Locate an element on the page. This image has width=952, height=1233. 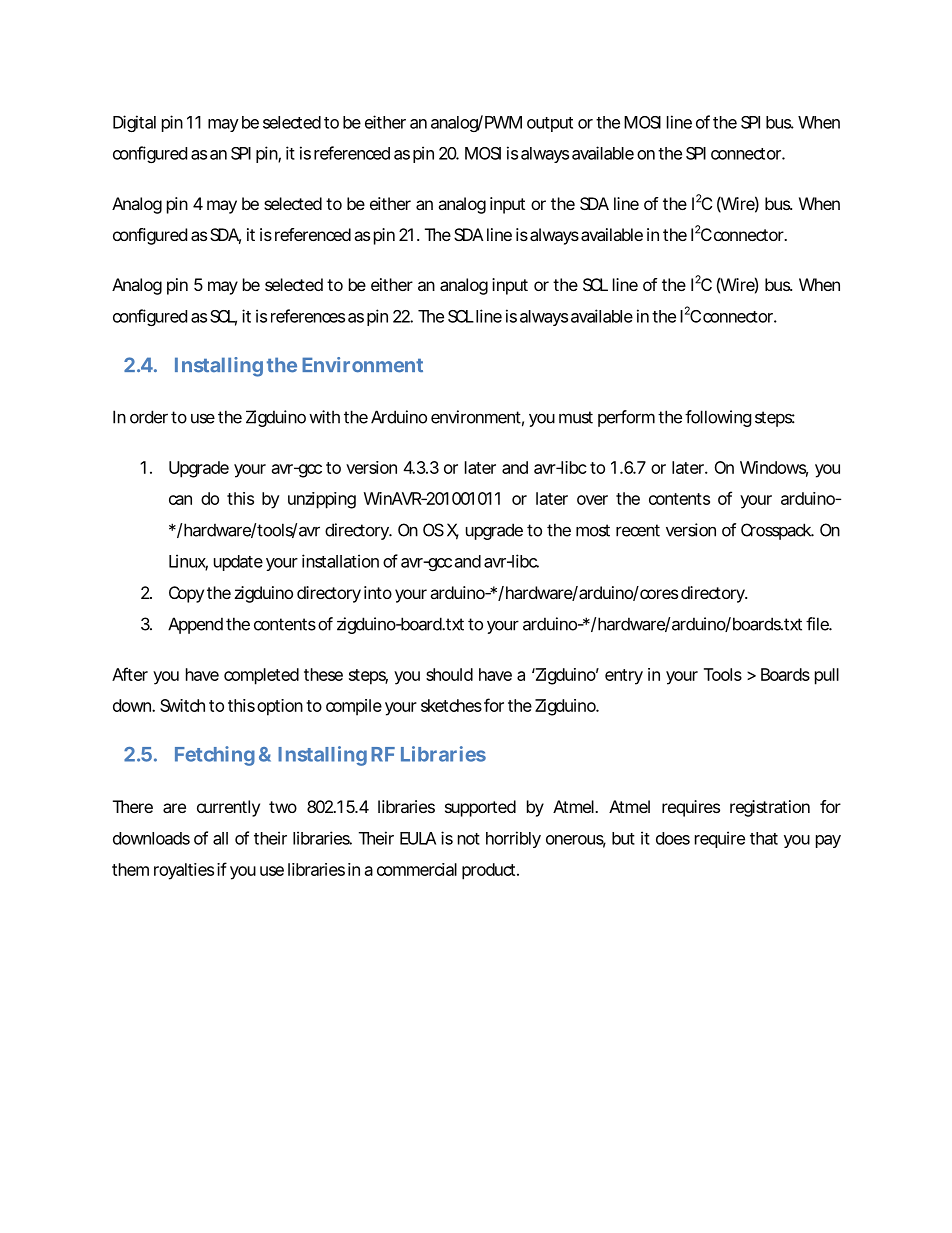
royalties is located at coordinates (184, 871).
